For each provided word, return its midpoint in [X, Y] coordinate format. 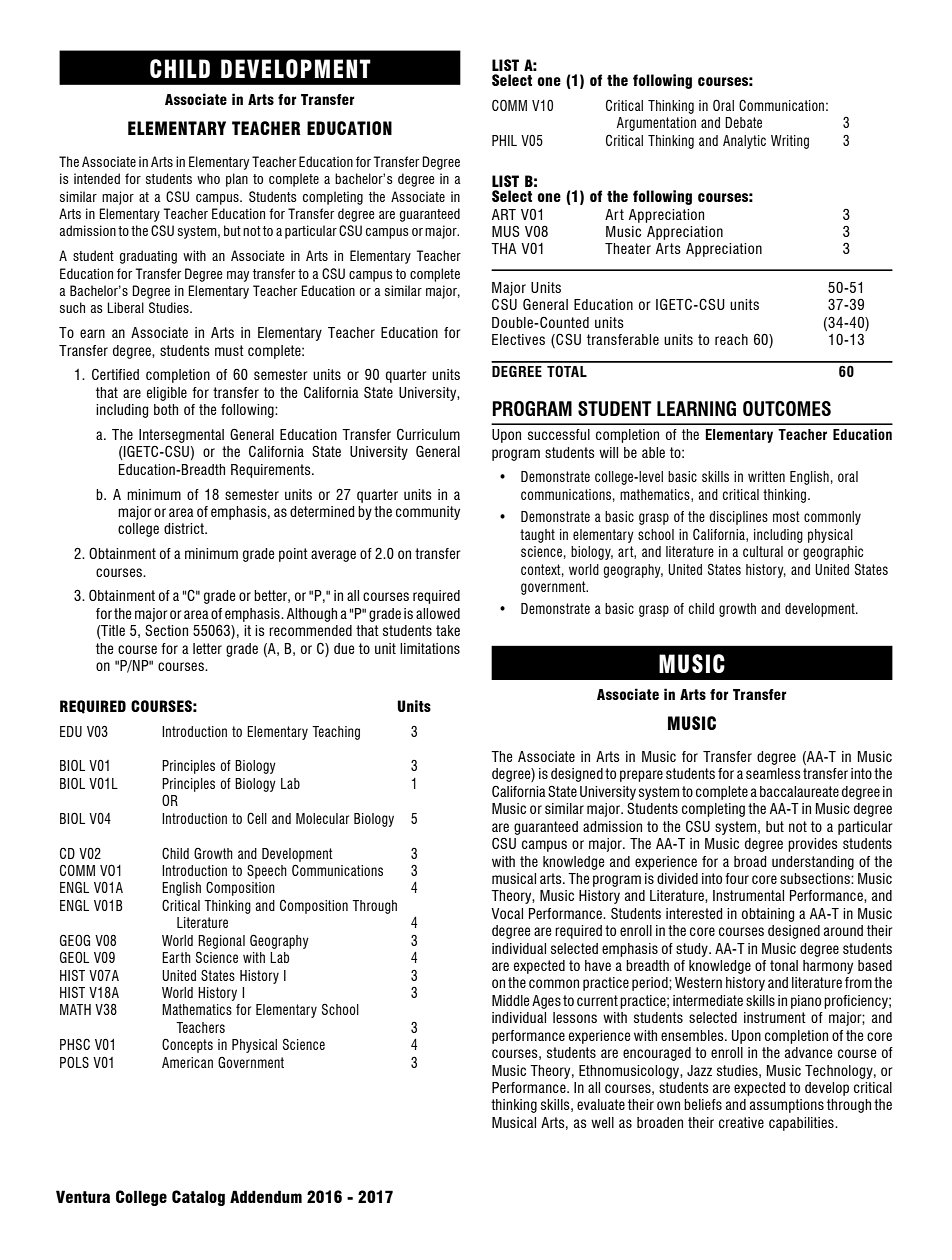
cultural [763, 551]
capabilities [802, 1124]
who [208, 178]
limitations [430, 648]
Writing [790, 142]
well [602, 1122]
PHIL [504, 140]
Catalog [198, 1198]
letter [207, 648]
